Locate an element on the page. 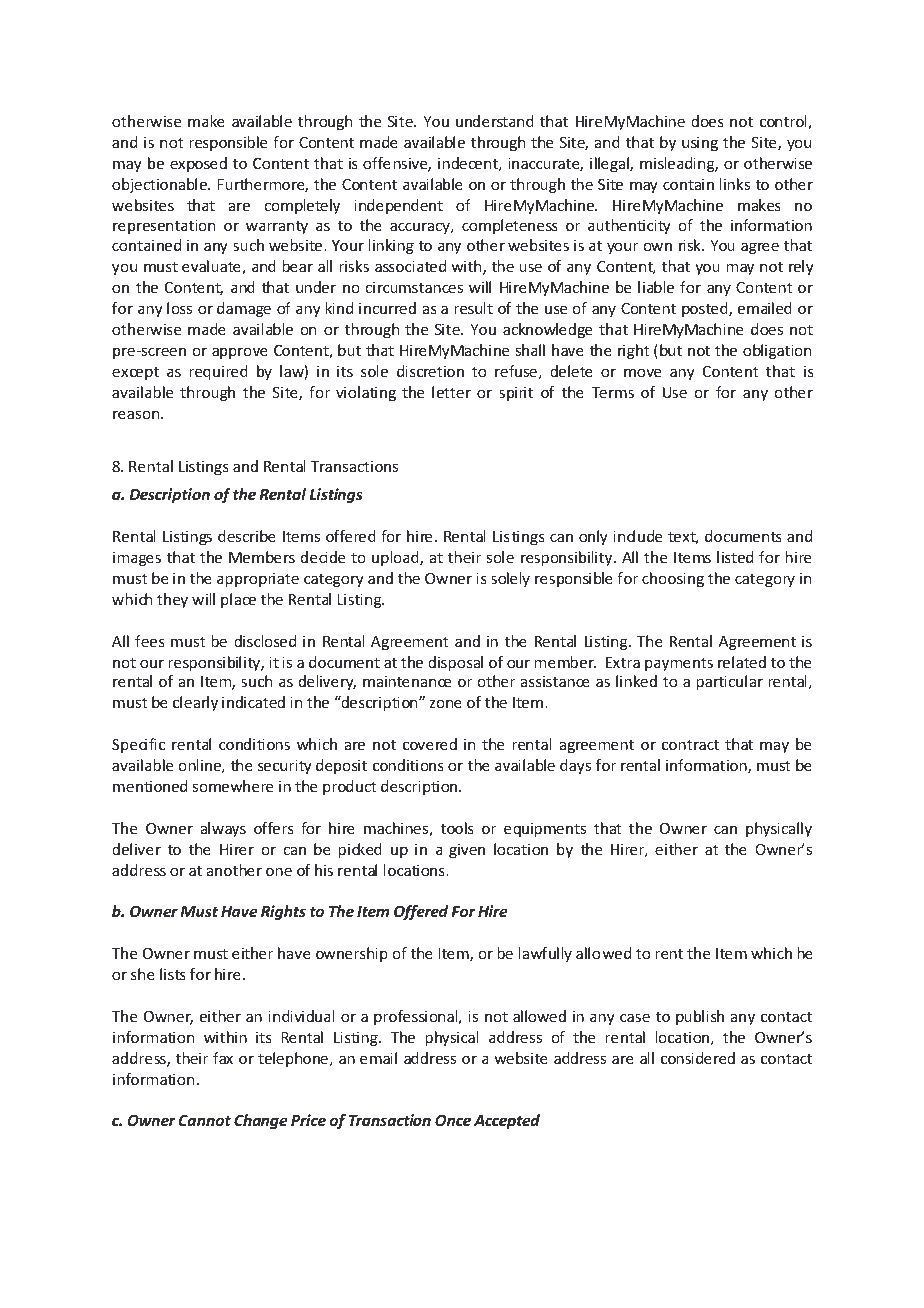  somewhere is located at coordinates (232, 786).
